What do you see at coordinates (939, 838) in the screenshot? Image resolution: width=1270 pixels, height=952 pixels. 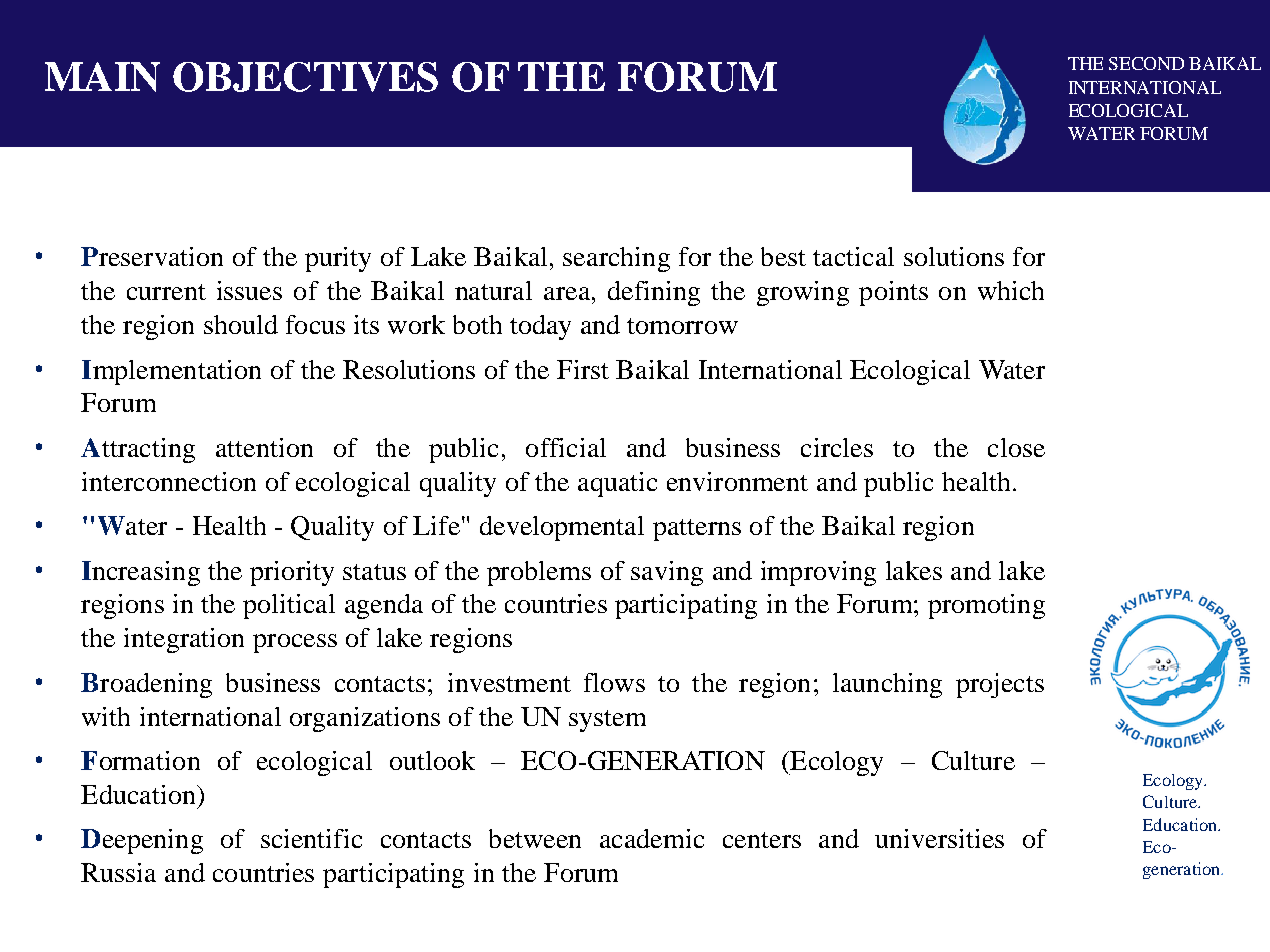 I see `universities` at bounding box center [939, 838].
